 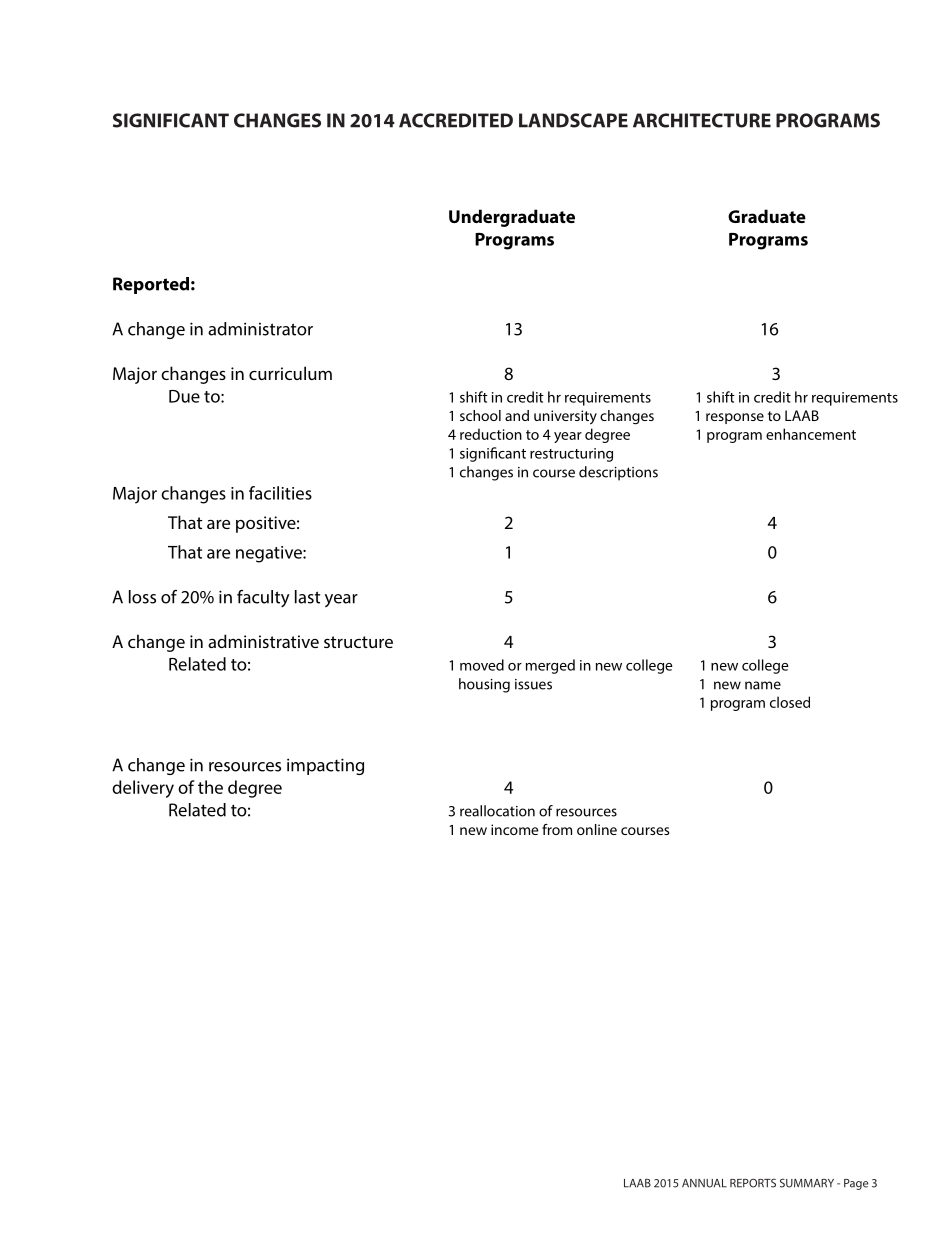 What do you see at coordinates (480, 415) in the screenshot?
I see `school` at bounding box center [480, 415].
